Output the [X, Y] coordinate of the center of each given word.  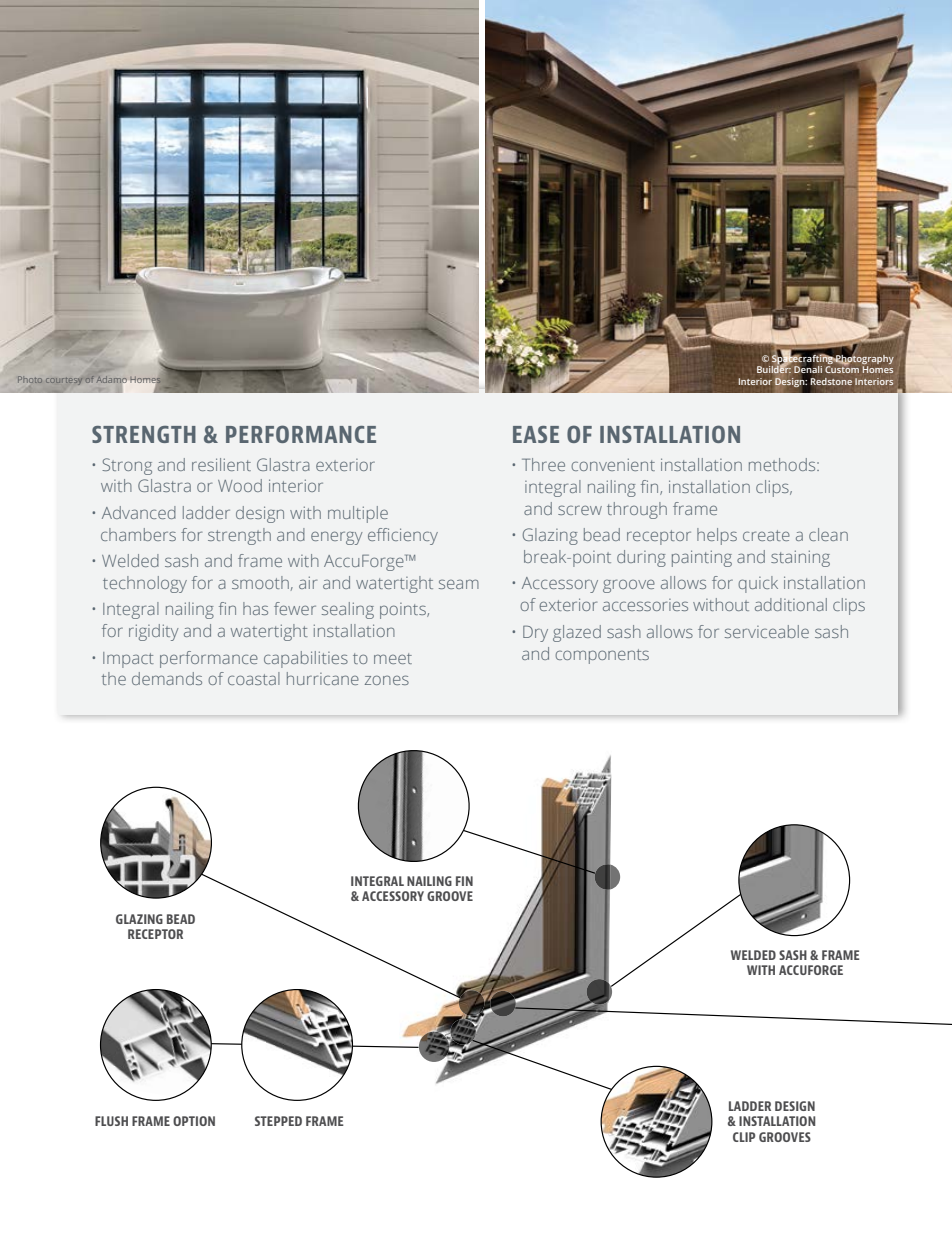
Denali [808, 370]
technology [145, 584]
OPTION [194, 1121]
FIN [464, 881]
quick [758, 584]
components [602, 656]
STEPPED [278, 1121]
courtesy [64, 381]
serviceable [767, 631]
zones [387, 680]
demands [167, 678]
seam [459, 584]
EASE [536, 434]
